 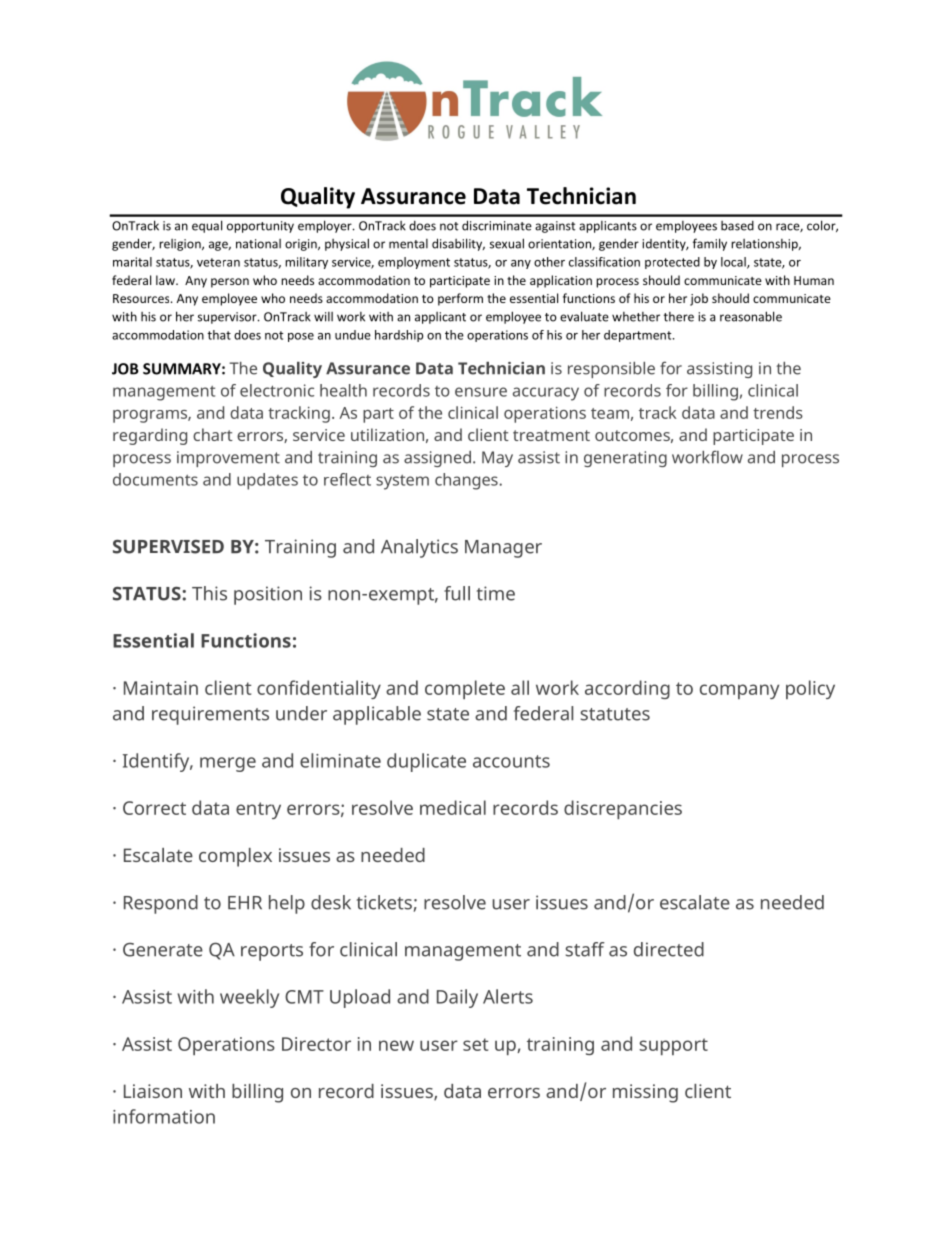 I want to click on set, so click(x=475, y=1044).
